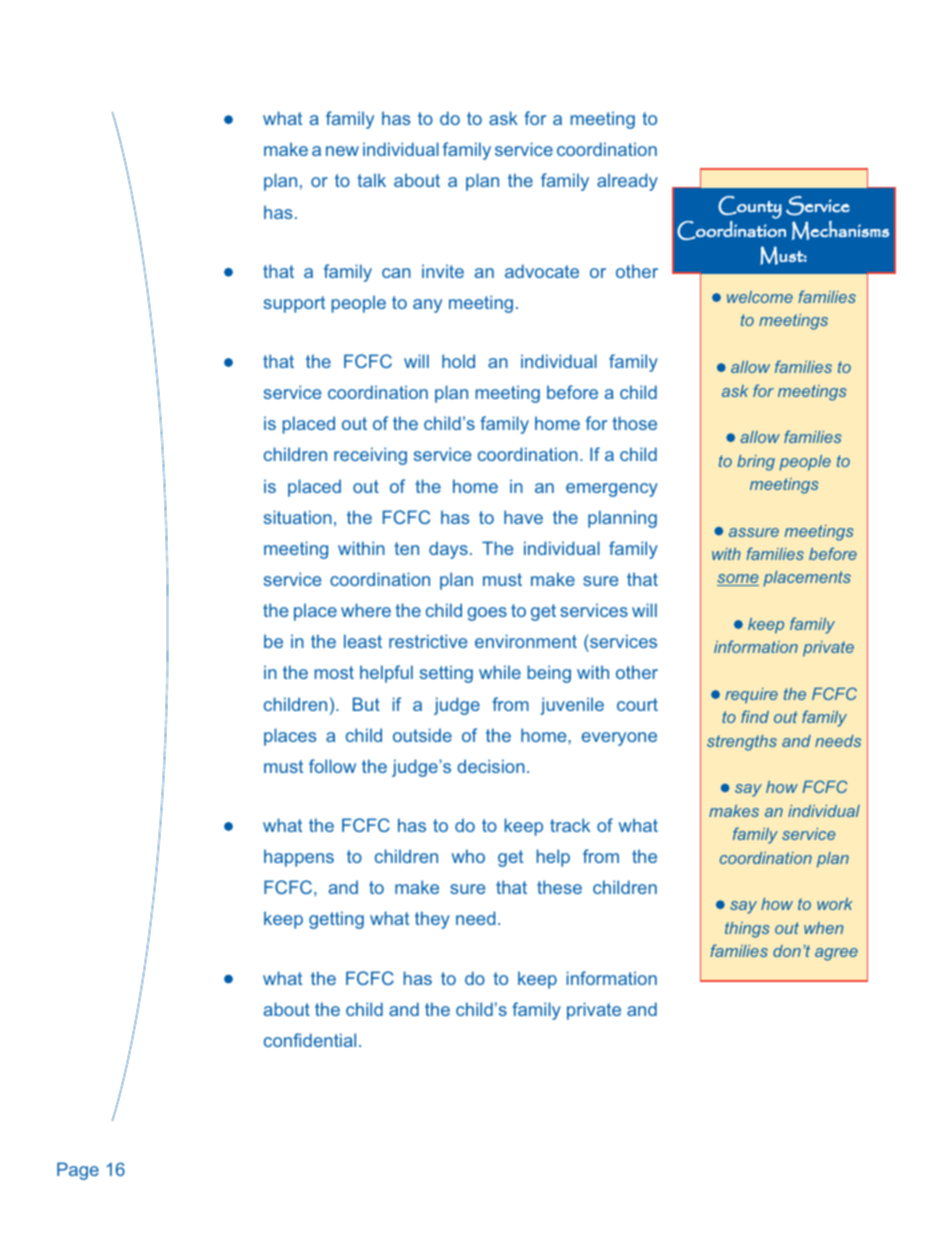 This document has height=1233, width=952. What do you see at coordinates (310, 1040) in the document?
I see `confidential` at bounding box center [310, 1040].
